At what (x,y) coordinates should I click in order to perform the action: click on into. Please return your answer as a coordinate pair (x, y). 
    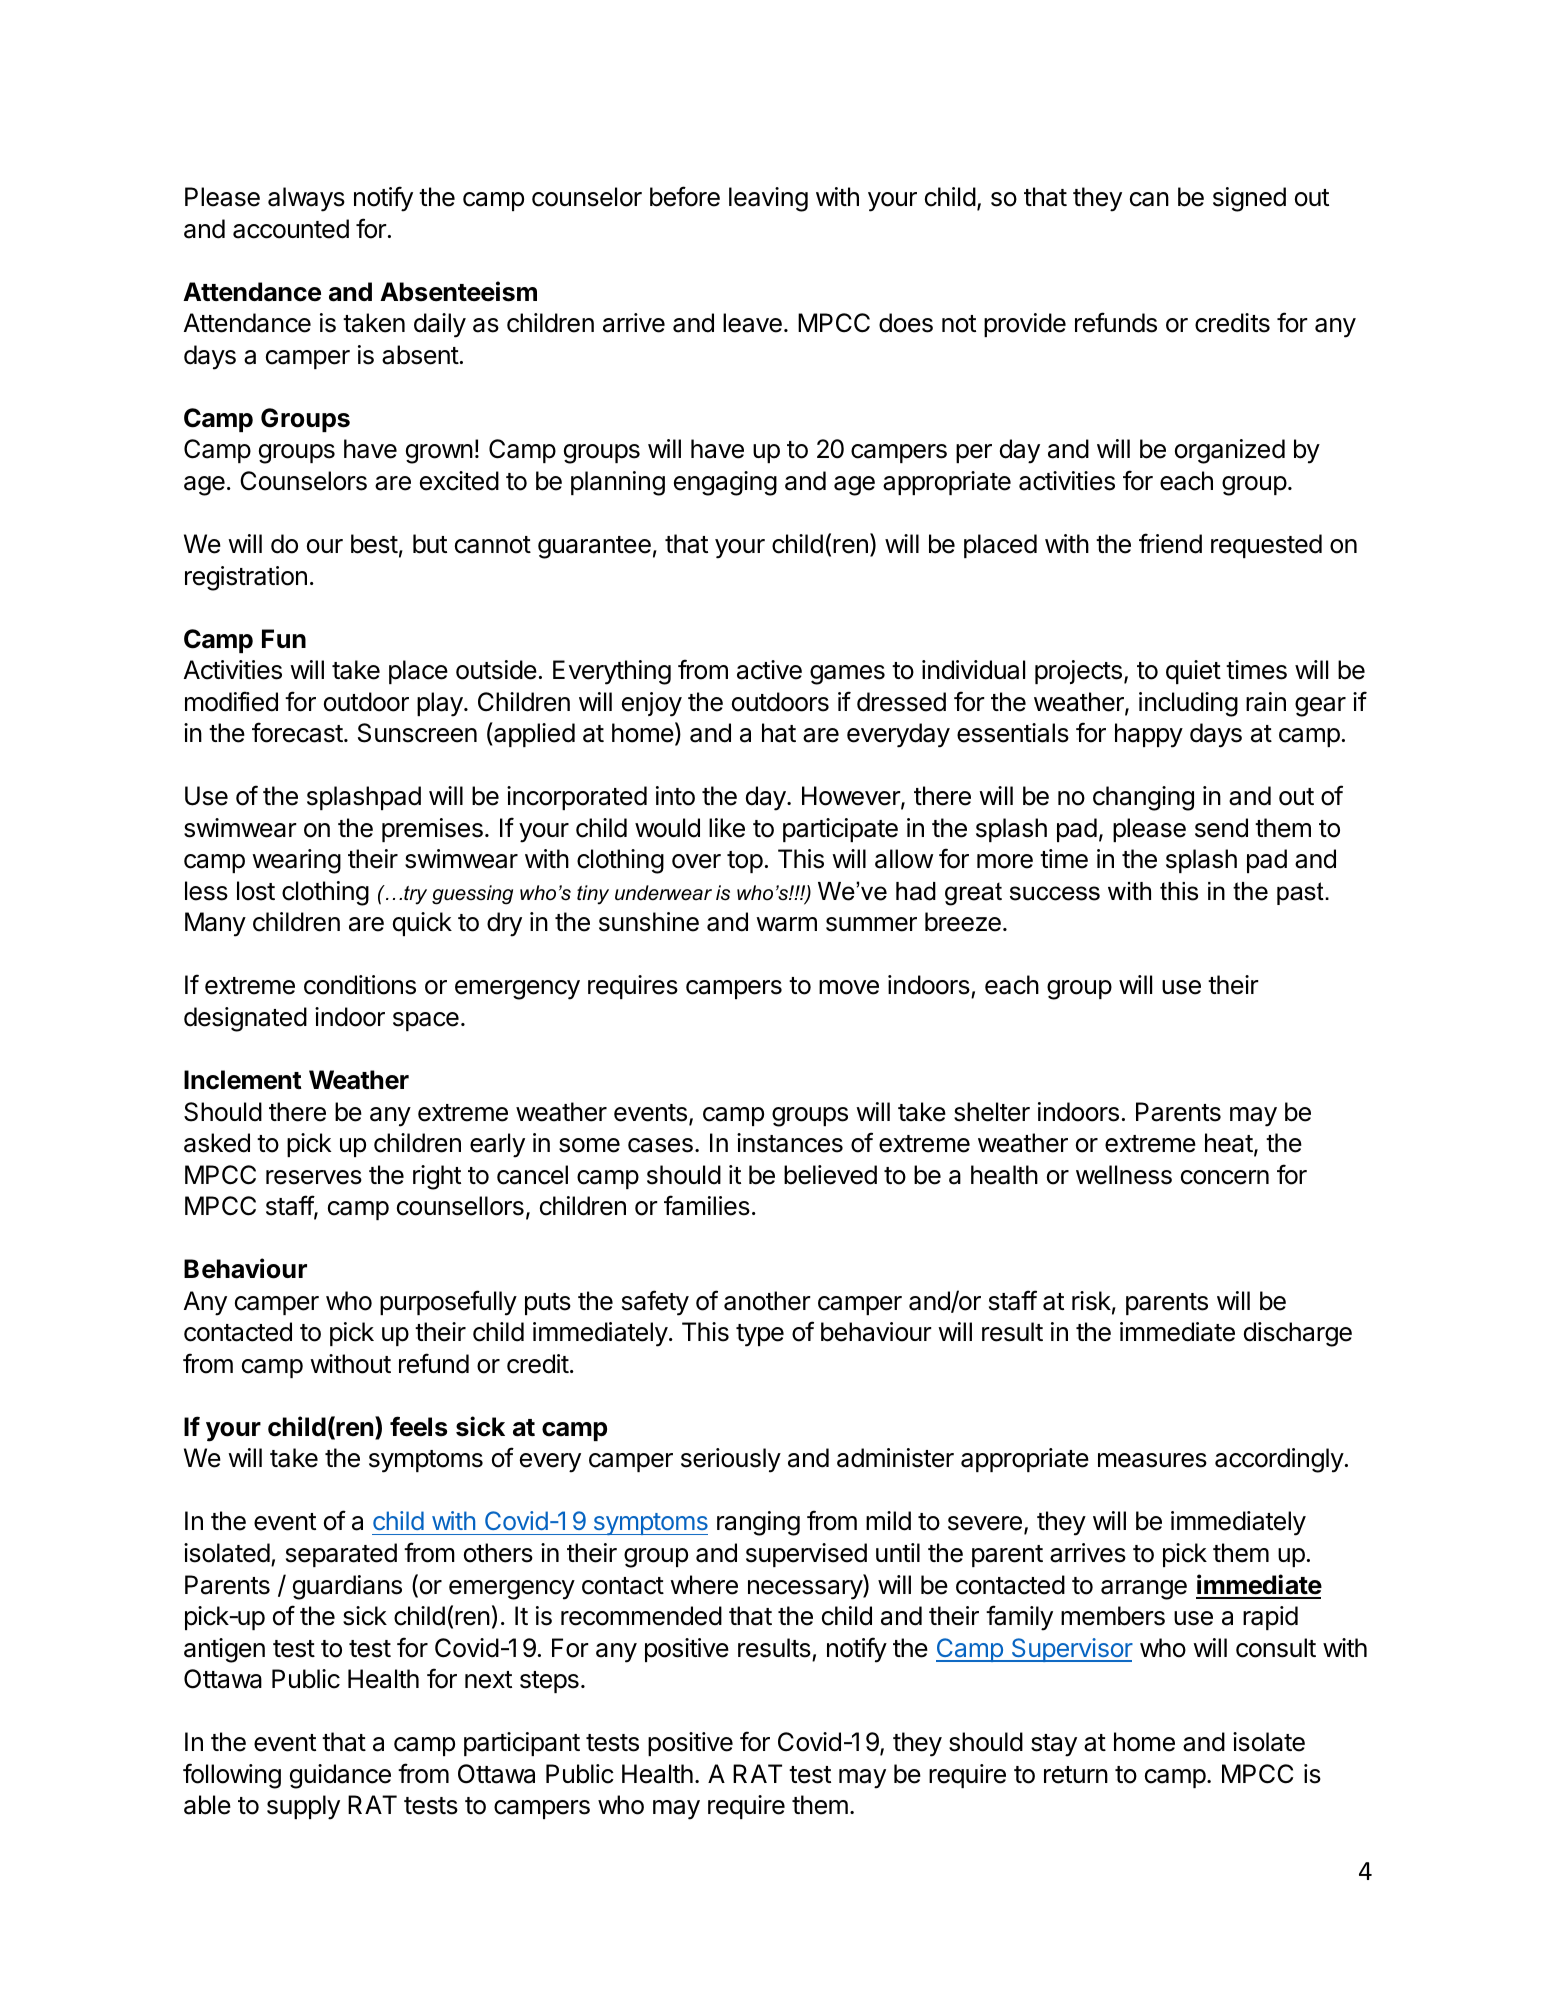
    Looking at the image, I should click on (675, 796).
